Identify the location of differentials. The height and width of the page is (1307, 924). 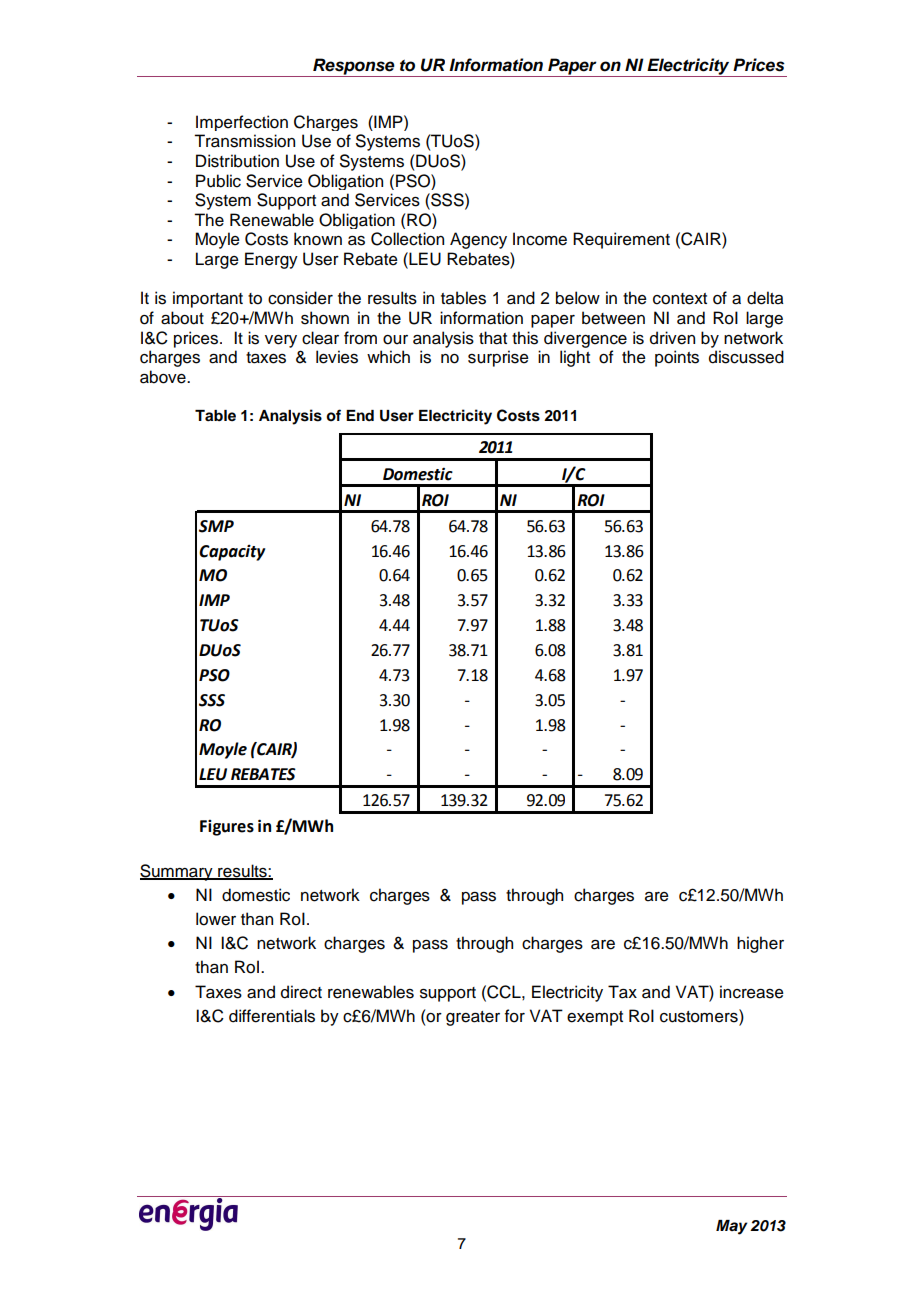
(272, 1016).
